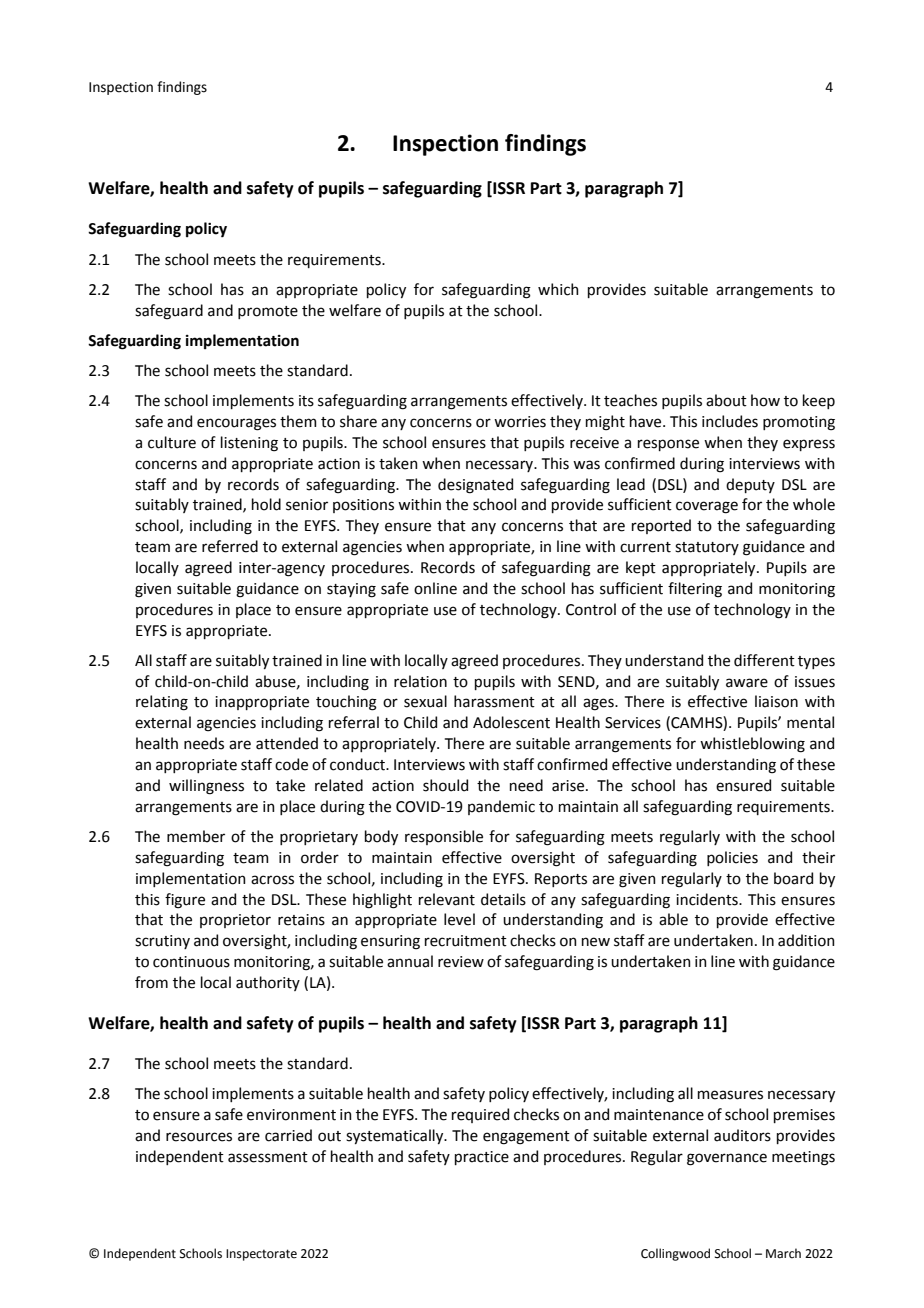 The height and width of the document is (1308, 924). I want to click on promote, so click(268, 312).
